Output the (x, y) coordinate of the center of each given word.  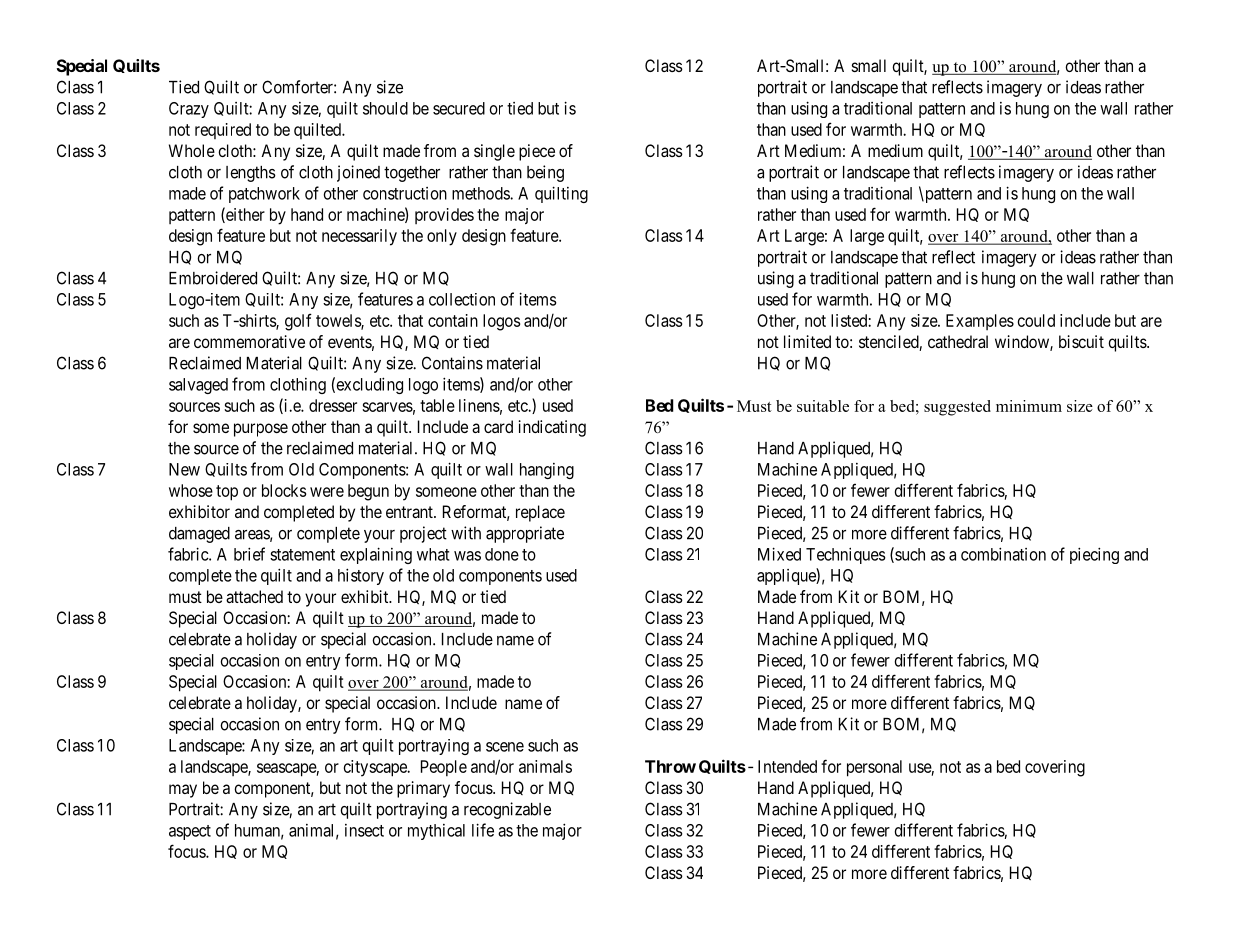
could (1036, 320)
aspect (190, 832)
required (223, 131)
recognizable (507, 810)
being (545, 173)
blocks (284, 490)
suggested (957, 408)
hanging (547, 471)
